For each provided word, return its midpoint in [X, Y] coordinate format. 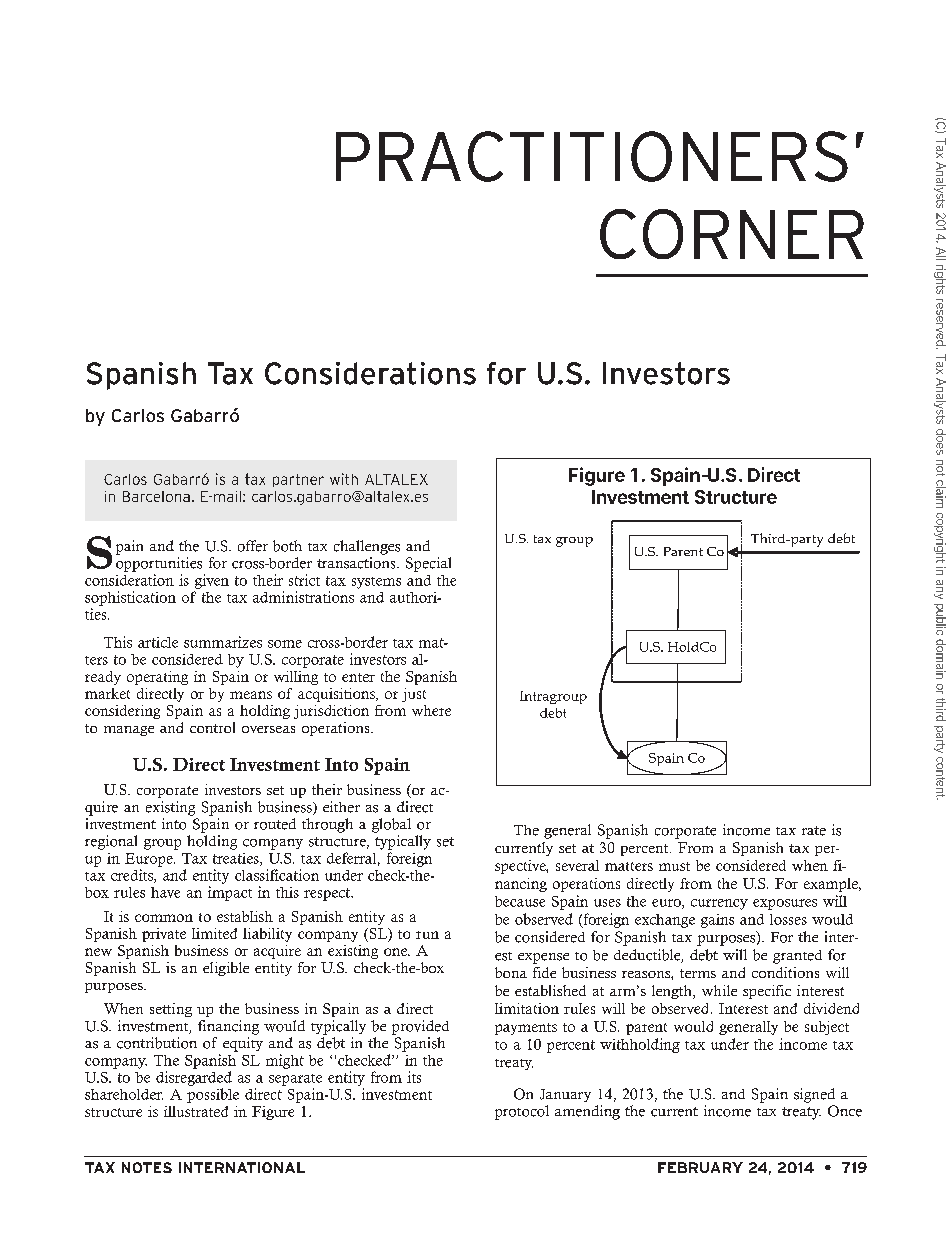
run [427, 935]
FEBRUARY [700, 1167]
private [164, 935]
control [212, 727]
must [674, 866]
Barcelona [156, 496]
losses [788, 919]
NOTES [147, 1167]
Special [428, 564]
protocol [522, 1112]
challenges [367, 547]
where [431, 710]
